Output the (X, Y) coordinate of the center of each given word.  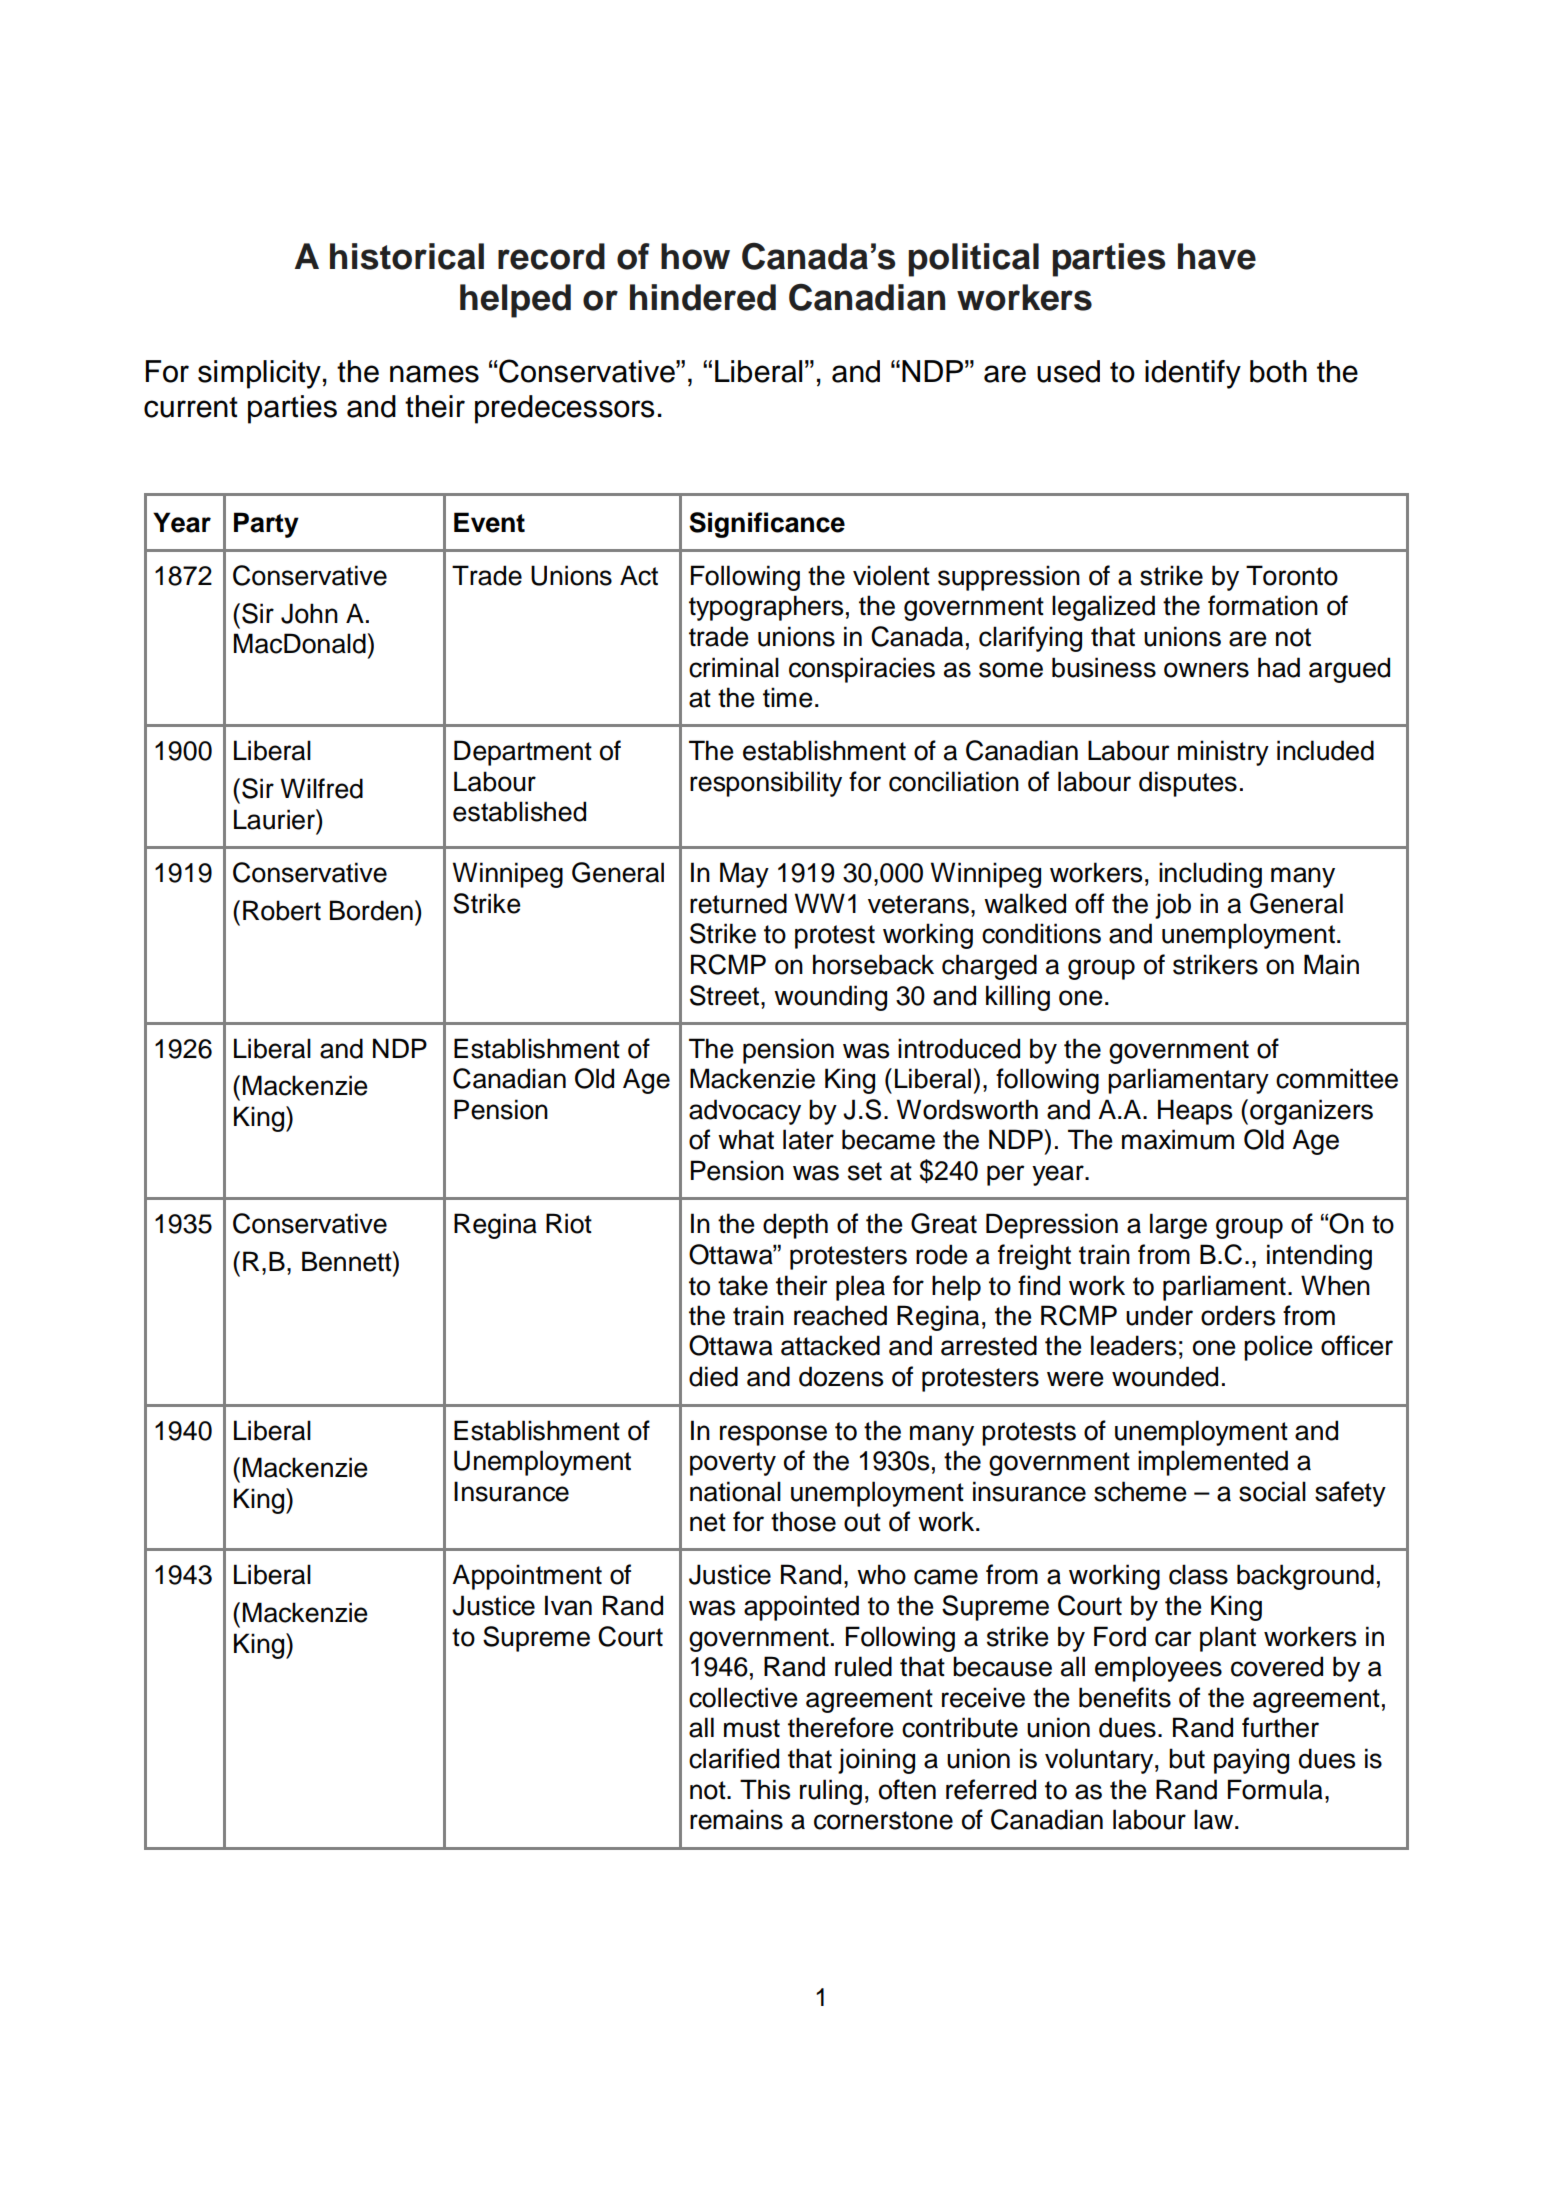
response (773, 1435)
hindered (703, 297)
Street (724, 995)
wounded (1165, 1376)
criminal (734, 667)
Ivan (568, 1605)
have (1217, 256)
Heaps (1195, 1112)
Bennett (348, 1261)
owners (1206, 670)
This (765, 1789)
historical (407, 256)
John (309, 613)
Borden (371, 910)
